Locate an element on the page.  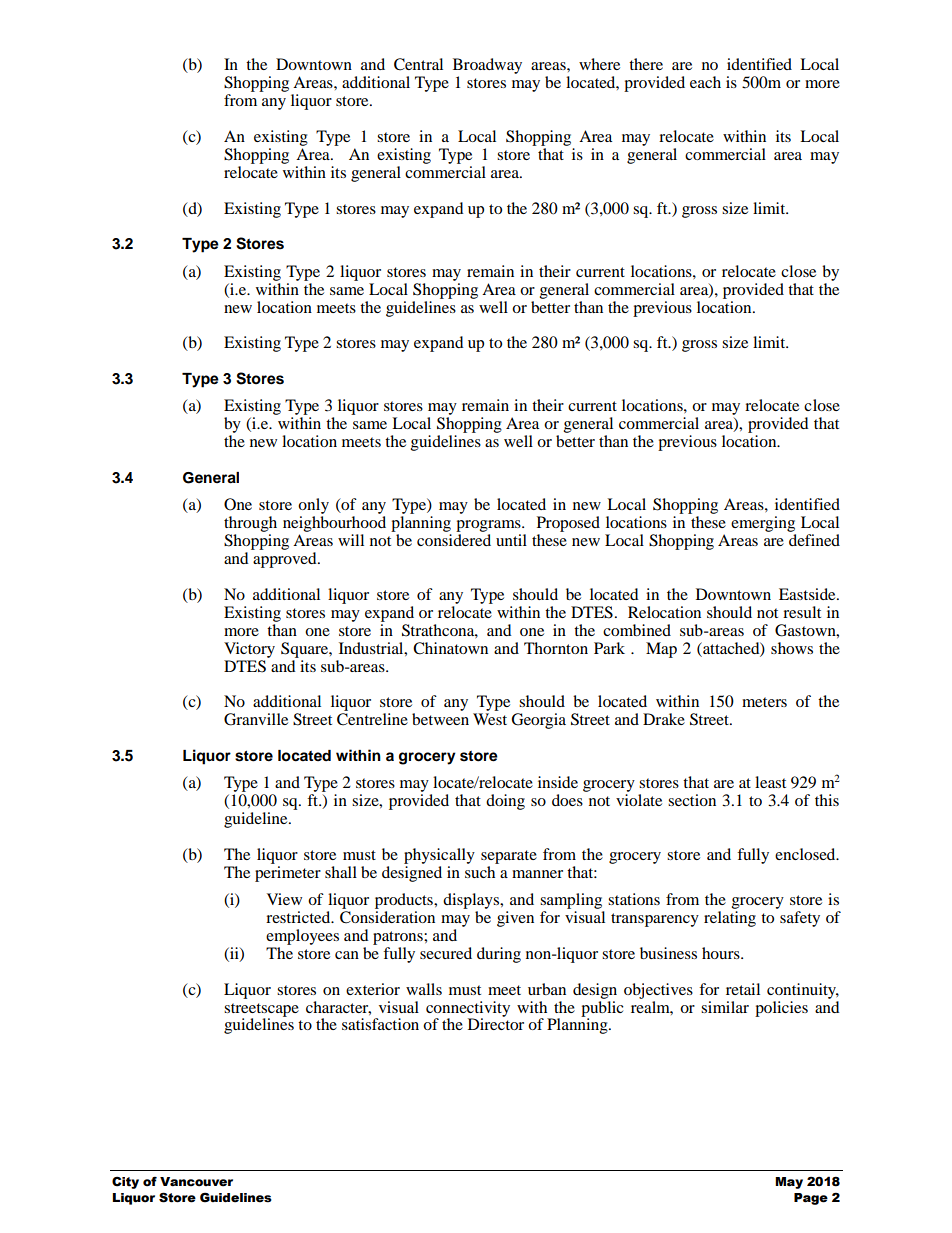
Central is located at coordinates (418, 64).
